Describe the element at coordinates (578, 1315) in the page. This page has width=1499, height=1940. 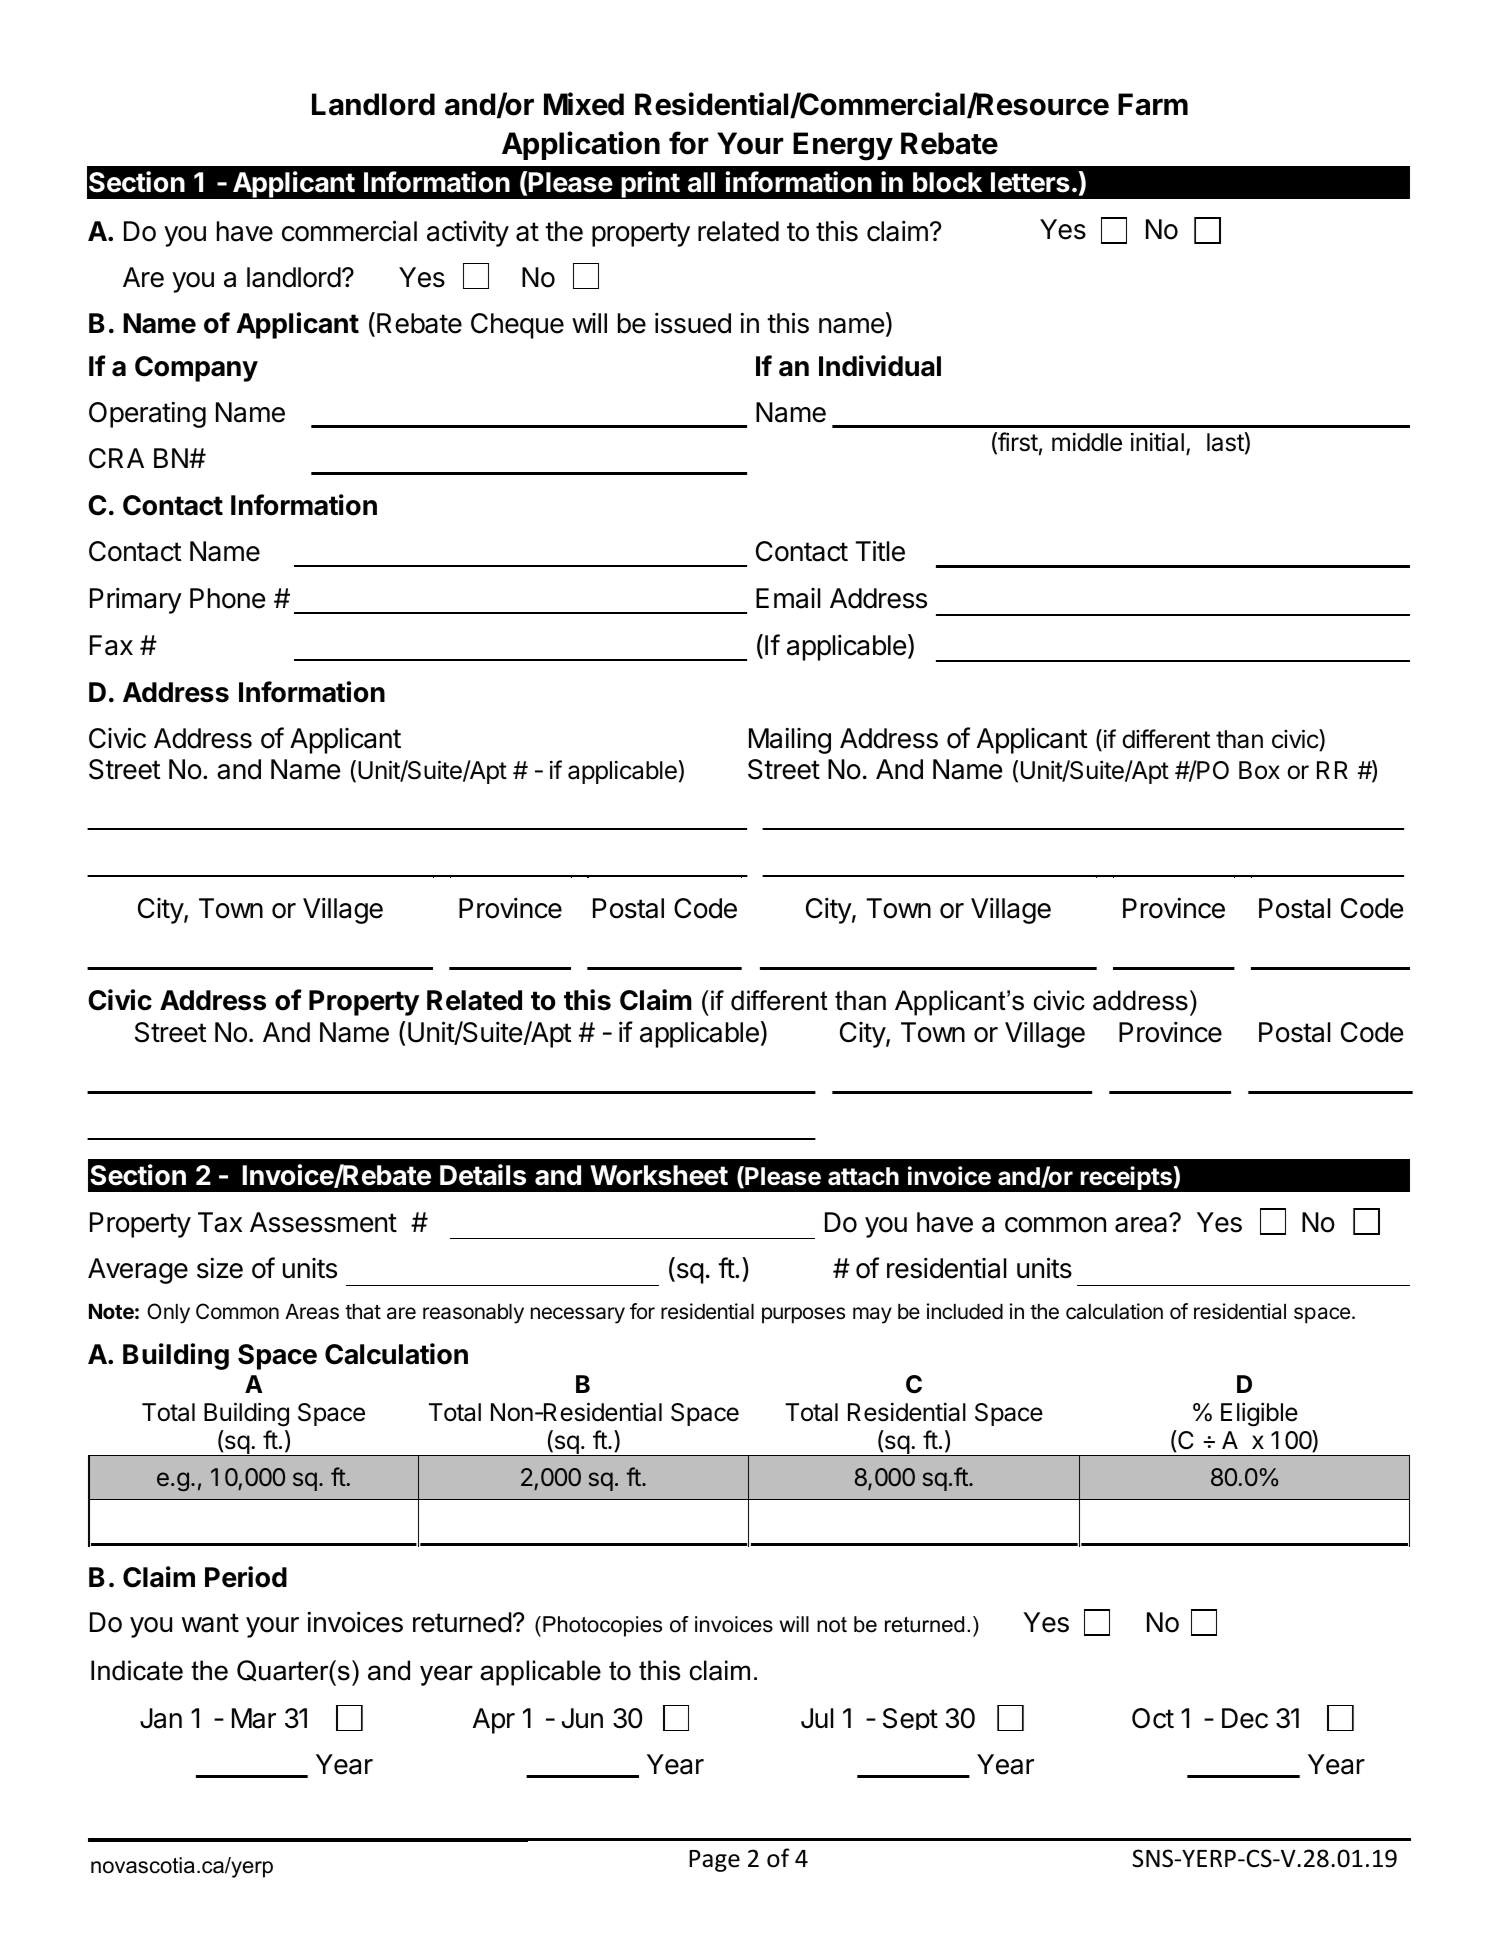
I see `necessary` at that location.
